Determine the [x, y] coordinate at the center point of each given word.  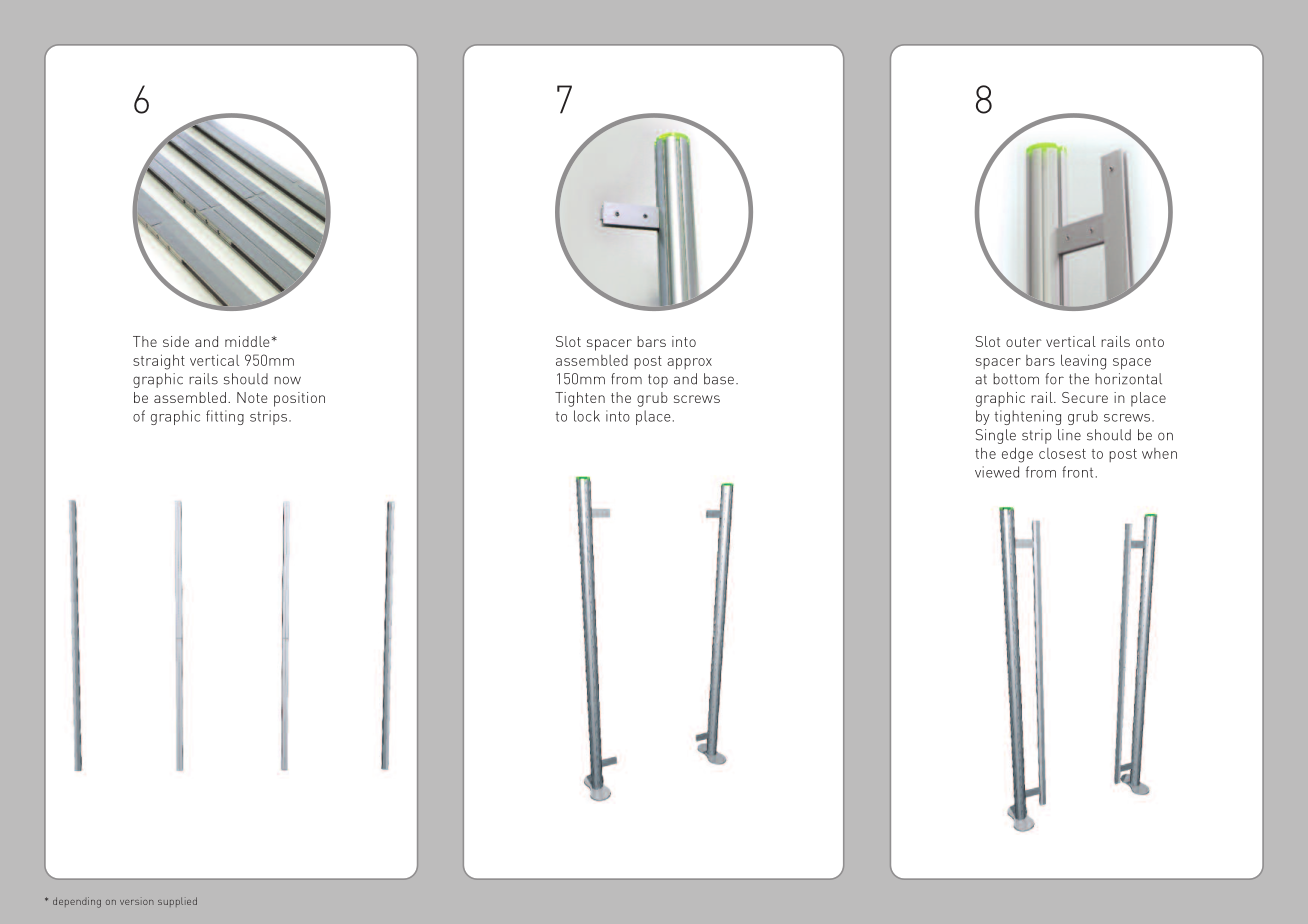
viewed [997, 472]
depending [77, 902]
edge [1017, 455]
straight [159, 362]
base [719, 379]
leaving [1083, 362]
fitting [225, 417]
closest [1062, 453]
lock [587, 416]
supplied [177, 902]
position [299, 399]
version [137, 902]
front [1077, 472]
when [1159, 453]
